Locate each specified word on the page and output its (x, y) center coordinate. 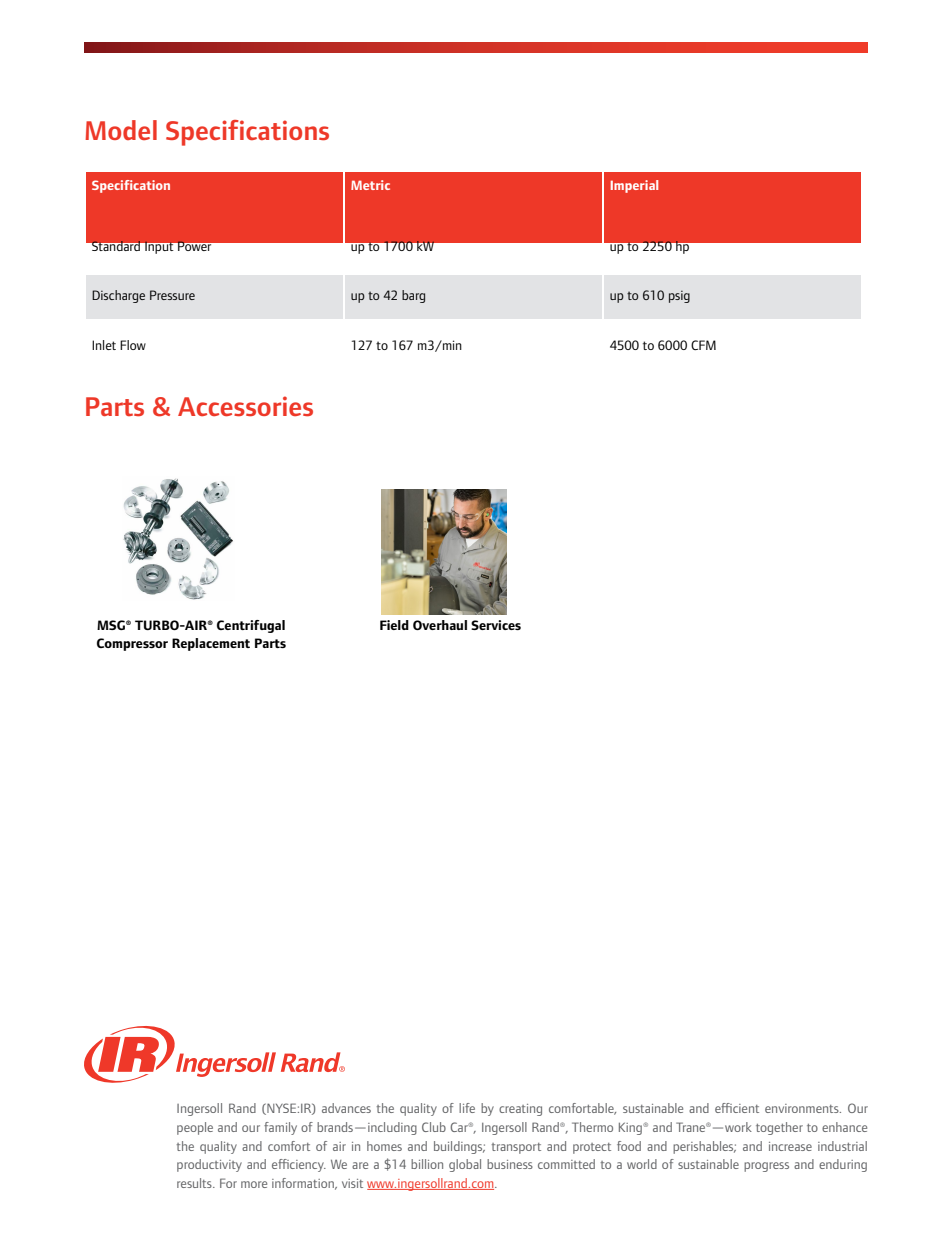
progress (766, 1167)
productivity (209, 1165)
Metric (370, 185)
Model (121, 130)
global (465, 1165)
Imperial (634, 186)
